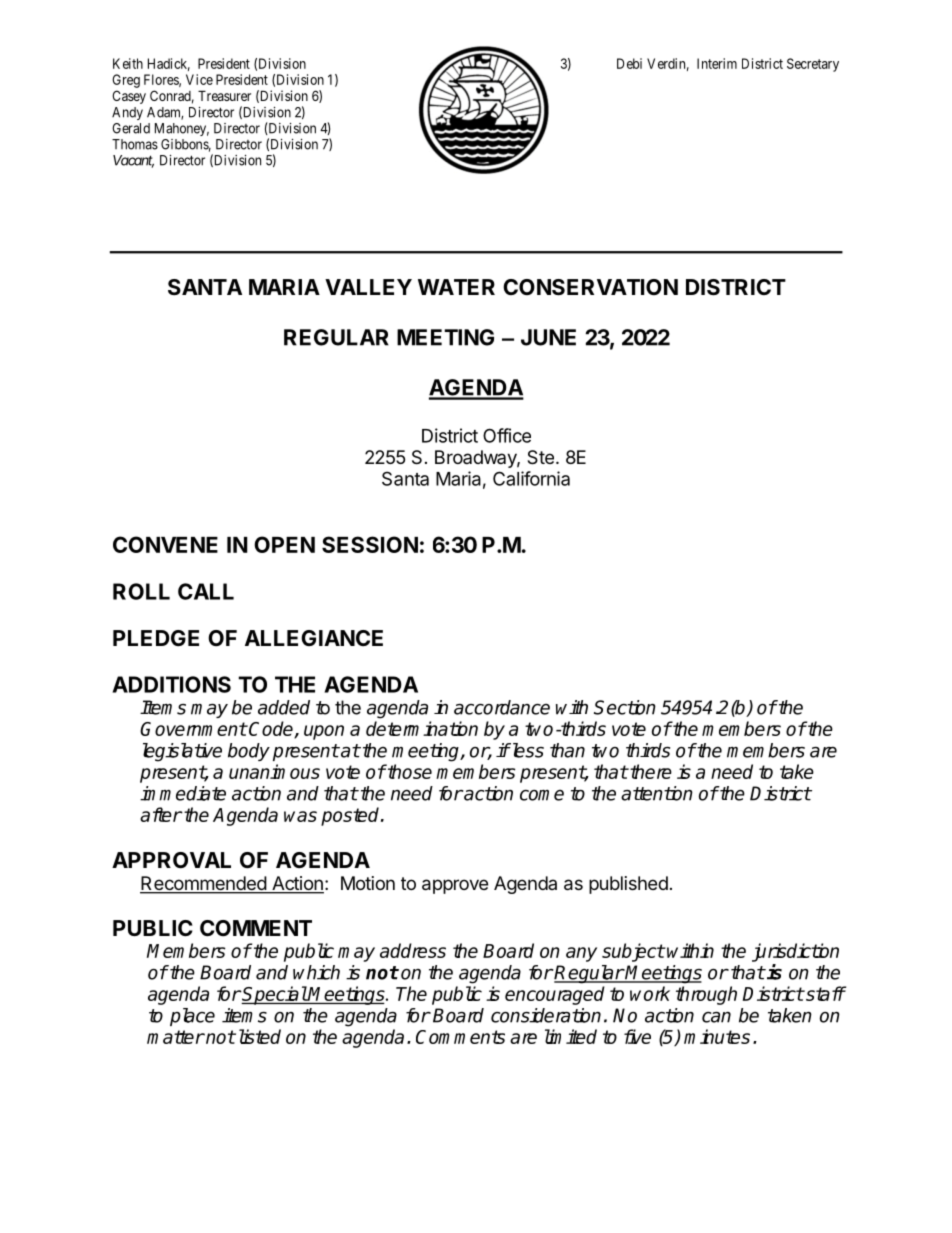 The image size is (952, 1233). Describe the element at coordinates (531, 478) in the page. I see `California` at that location.
